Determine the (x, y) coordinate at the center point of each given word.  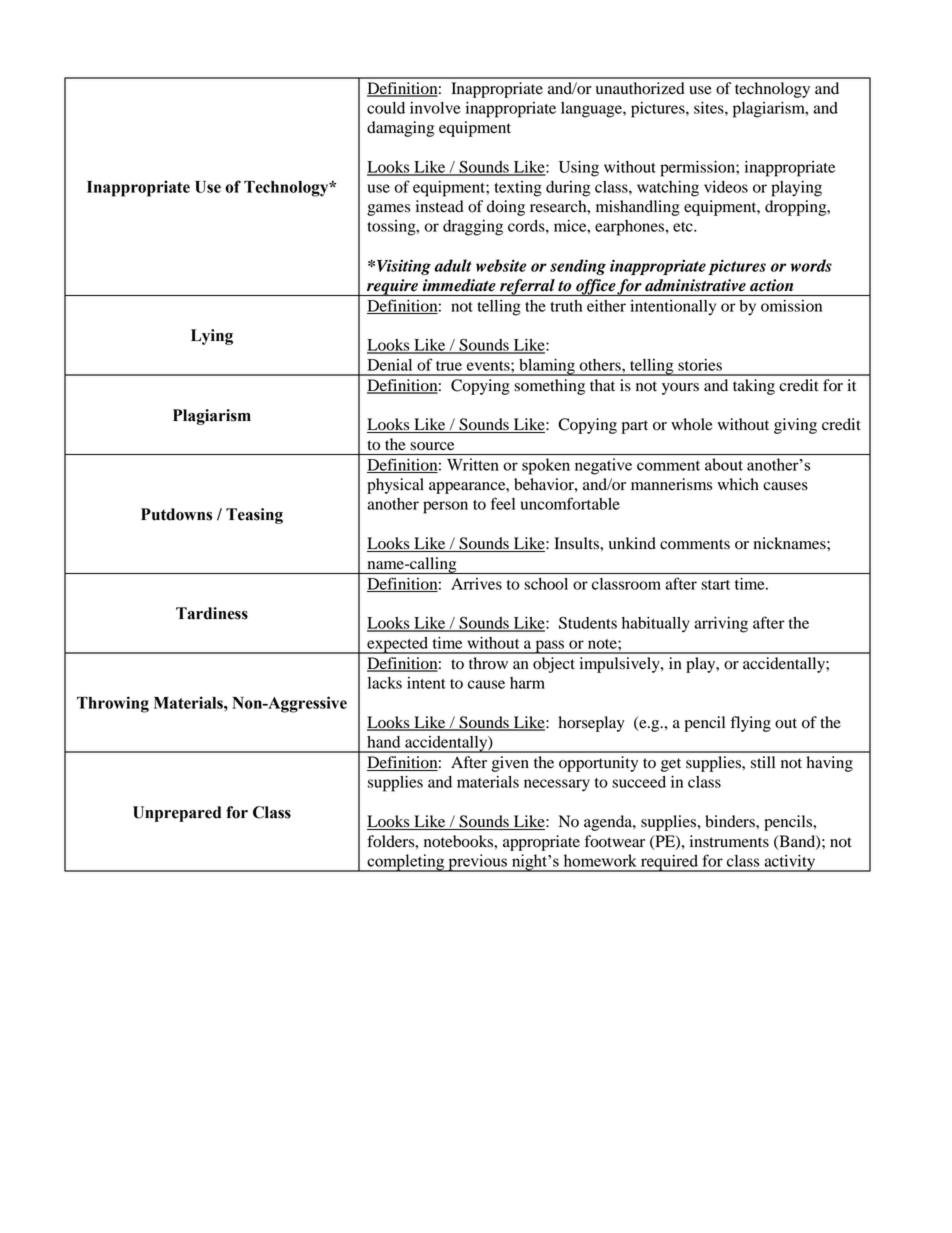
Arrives (476, 584)
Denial (389, 365)
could (386, 108)
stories (700, 365)
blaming (547, 367)
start (715, 585)
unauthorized (640, 88)
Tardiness (212, 613)
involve (435, 108)
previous (477, 863)
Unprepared (177, 814)
